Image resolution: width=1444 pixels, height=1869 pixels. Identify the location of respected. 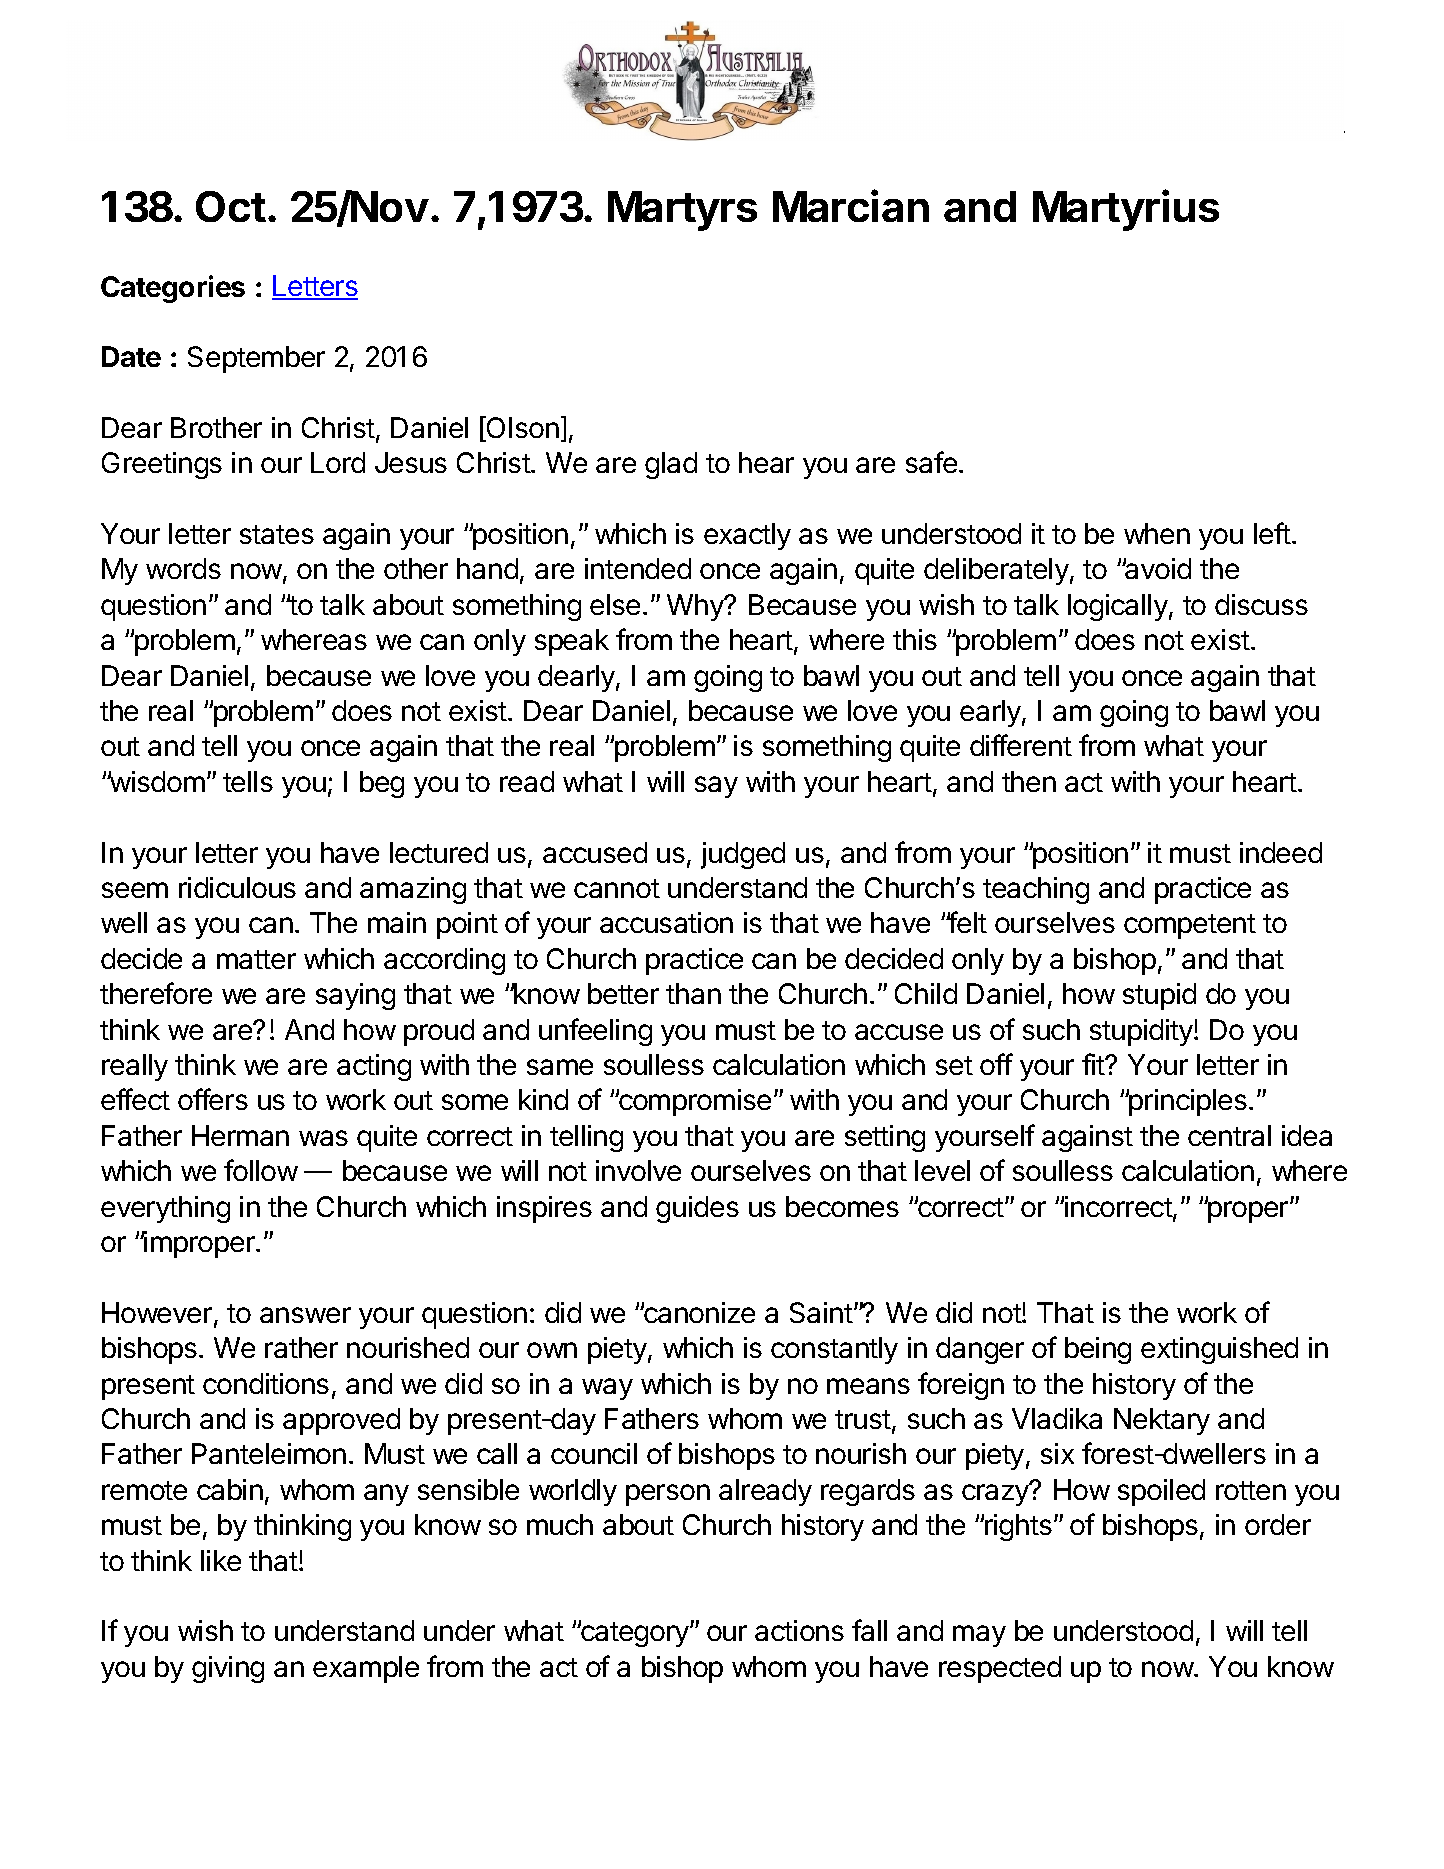
(1000, 1669).
